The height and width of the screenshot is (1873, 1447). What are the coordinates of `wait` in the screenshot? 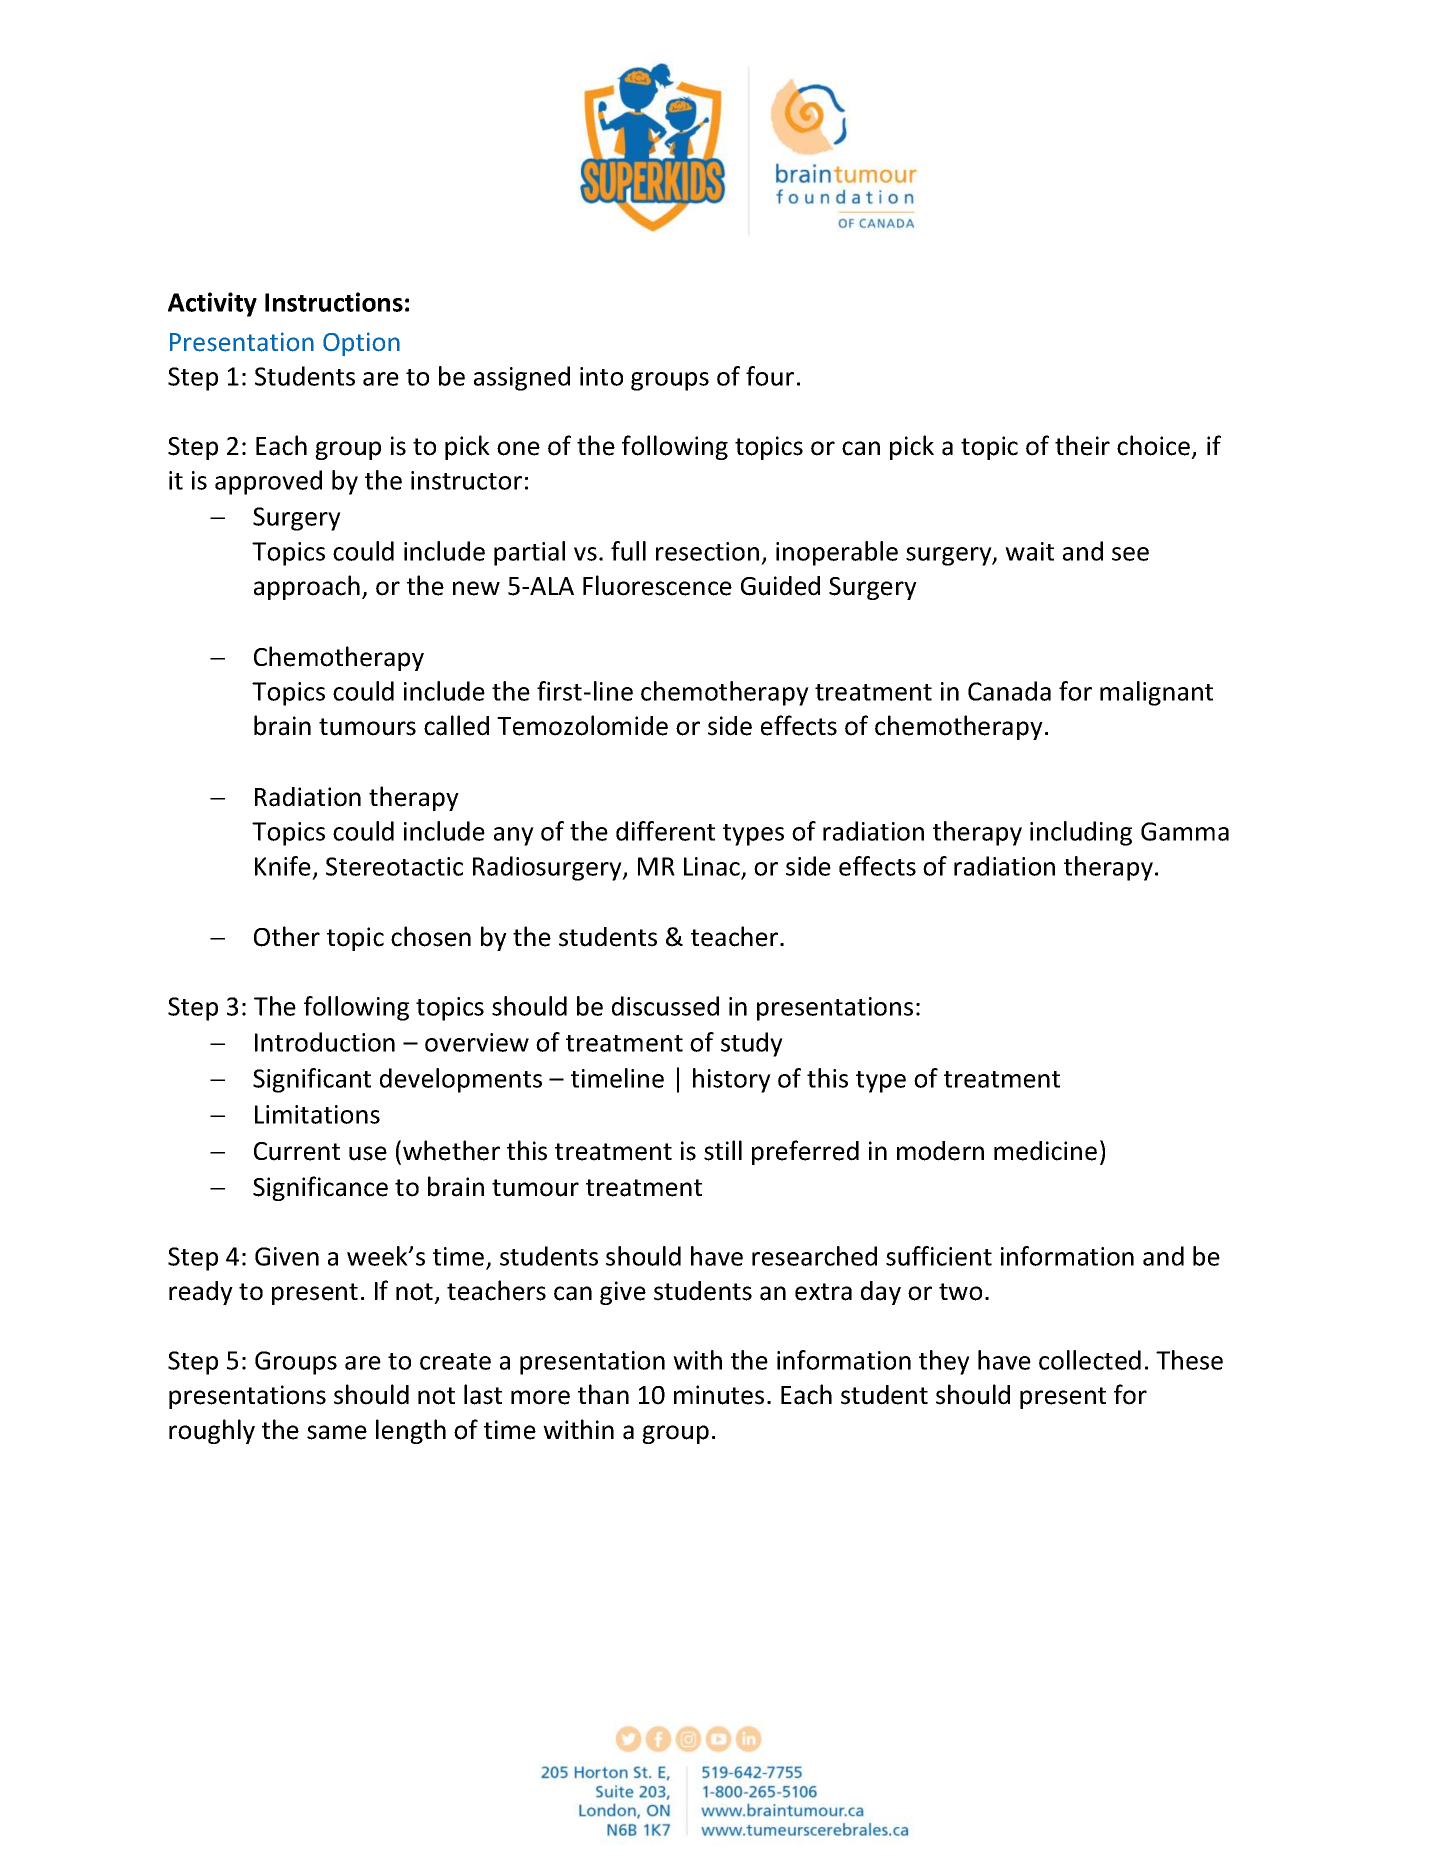 It's located at (1029, 551).
